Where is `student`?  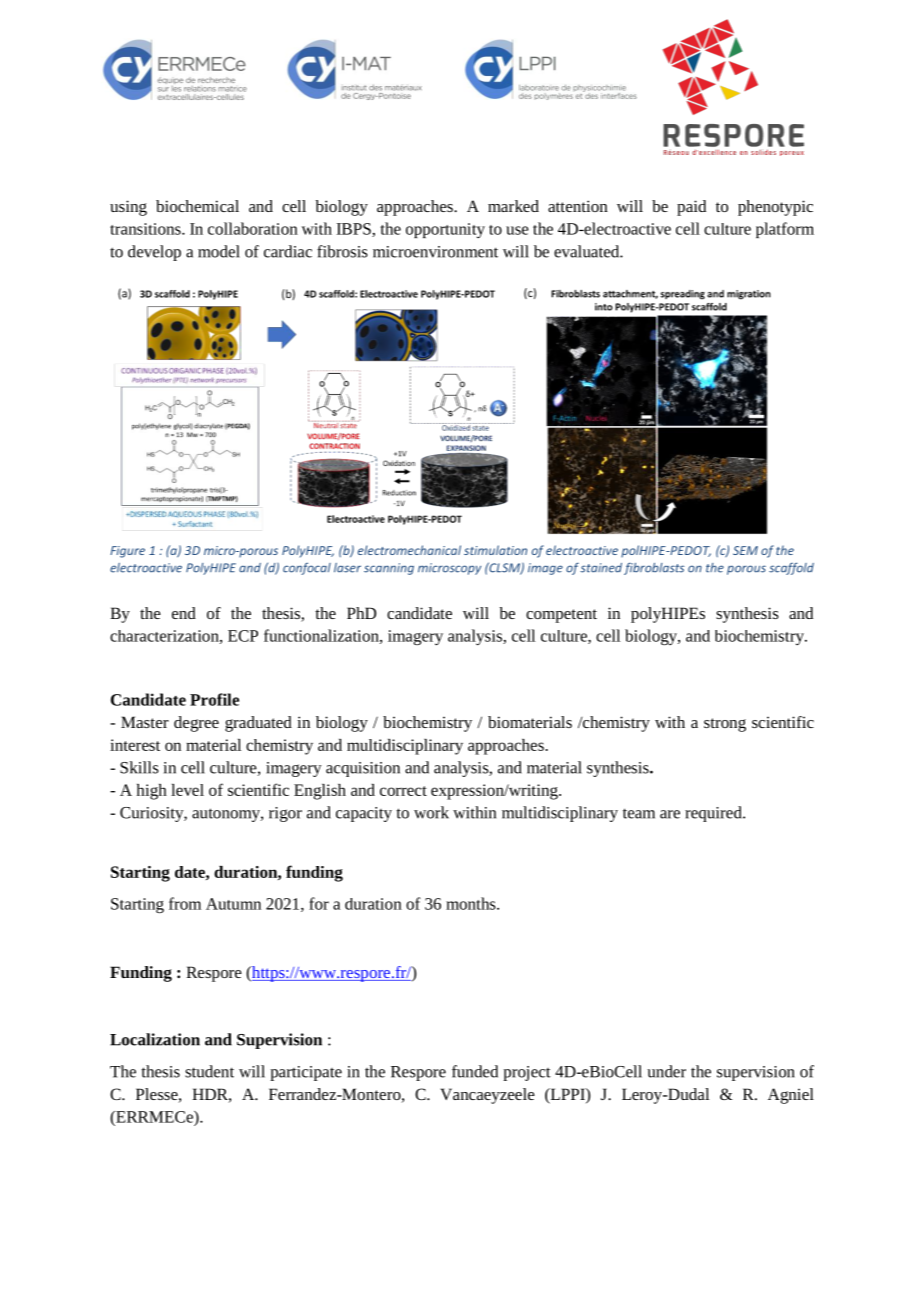 student is located at coordinates (209, 1071).
